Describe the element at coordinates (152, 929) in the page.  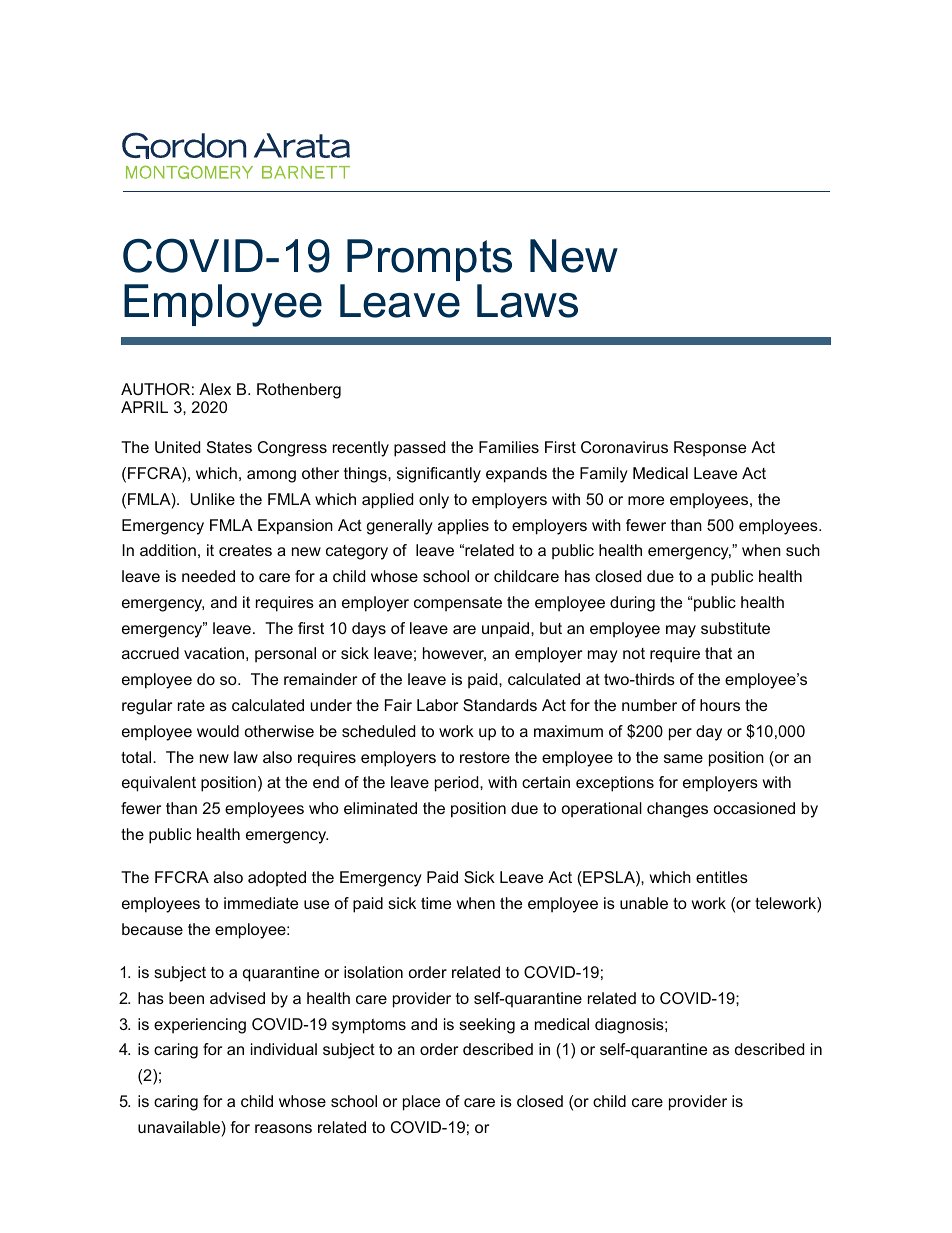
I see `because` at that location.
